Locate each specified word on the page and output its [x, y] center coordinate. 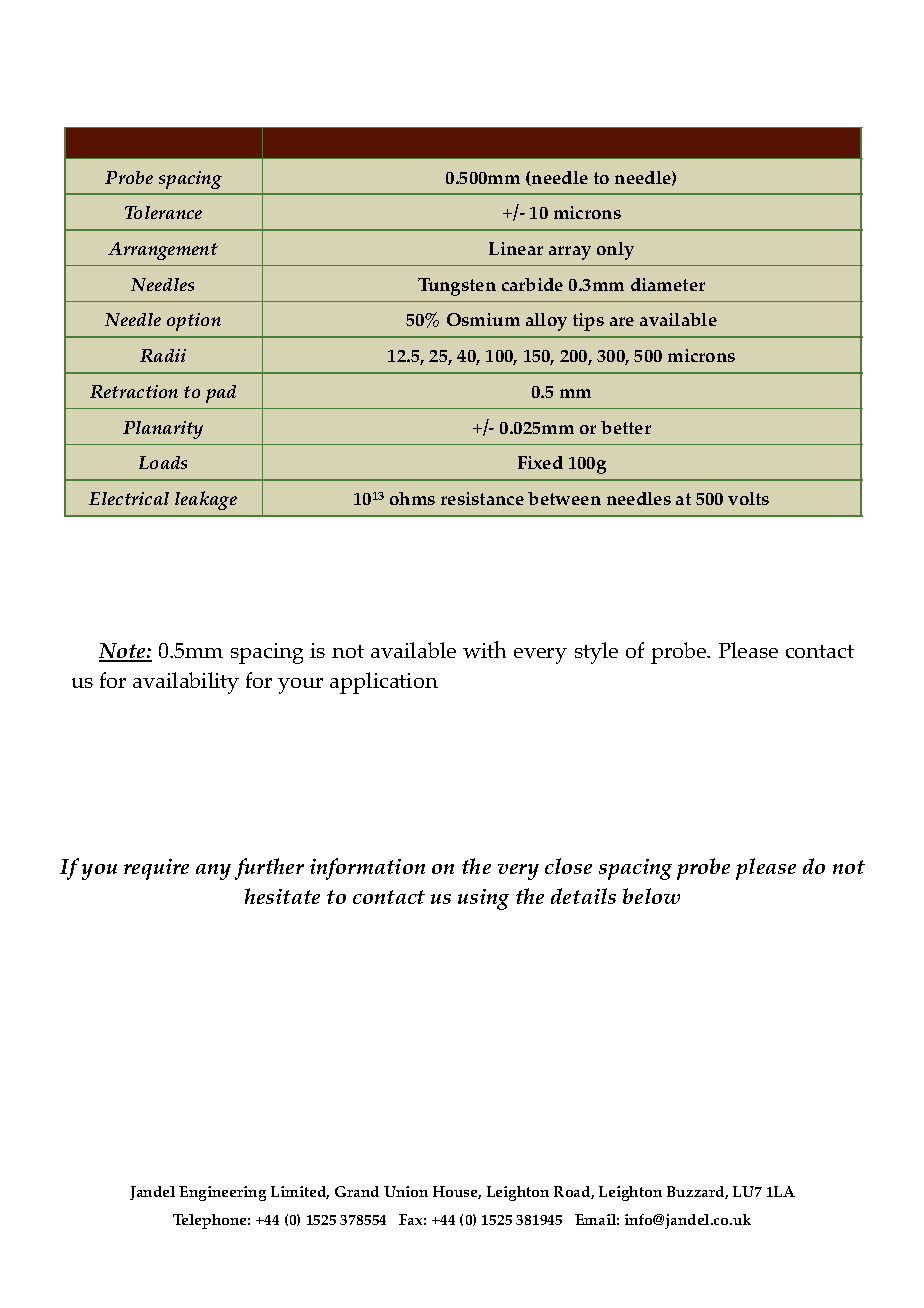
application [384, 683]
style [596, 653]
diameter [668, 284]
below [651, 896]
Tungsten [457, 287]
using [483, 899]
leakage [206, 500]
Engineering [222, 1193]
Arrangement [163, 251]
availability [186, 683]
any [213, 872]
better [626, 427]
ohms [412, 498]
